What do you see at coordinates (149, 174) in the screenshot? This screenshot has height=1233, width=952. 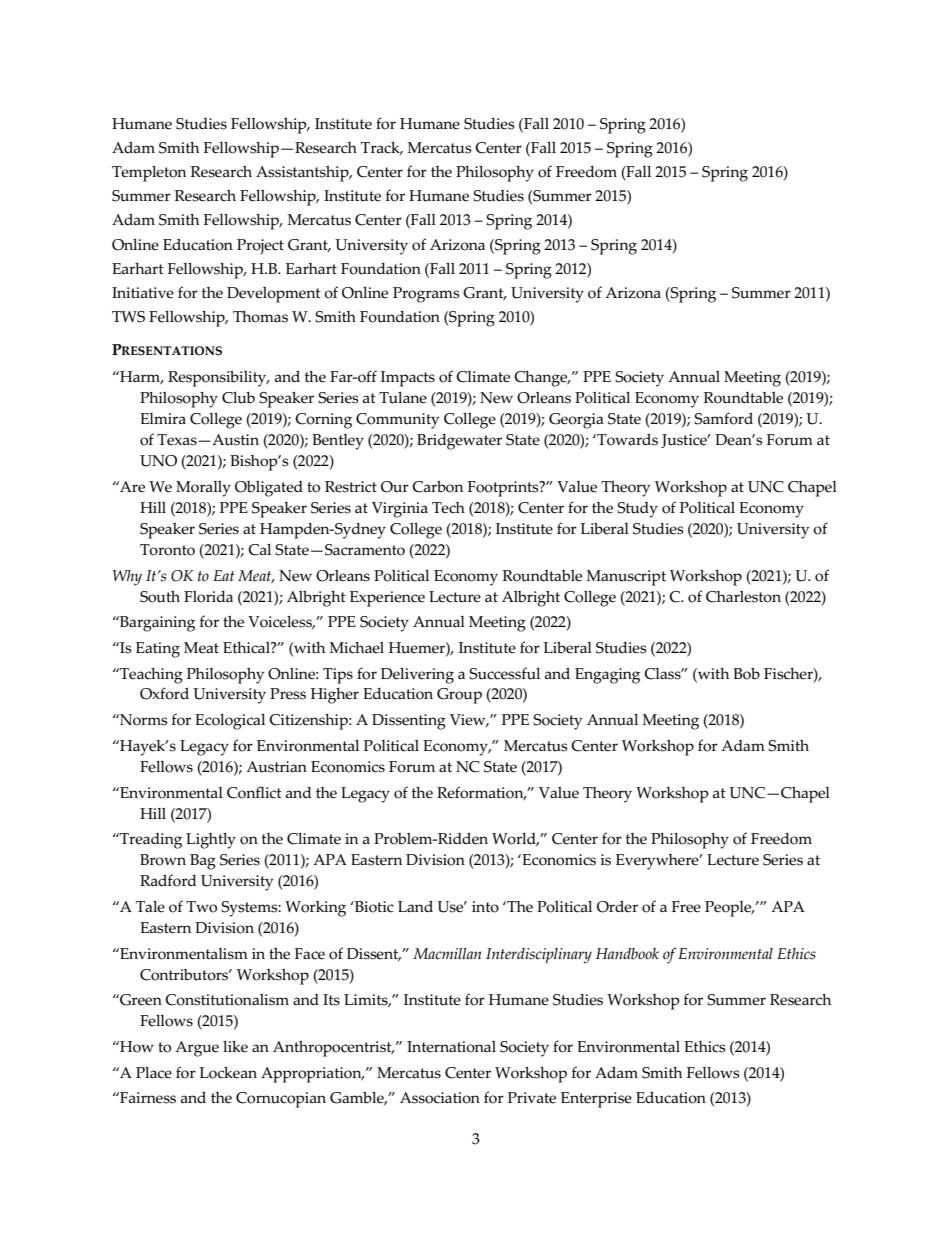 I see `Templeton` at bounding box center [149, 174].
